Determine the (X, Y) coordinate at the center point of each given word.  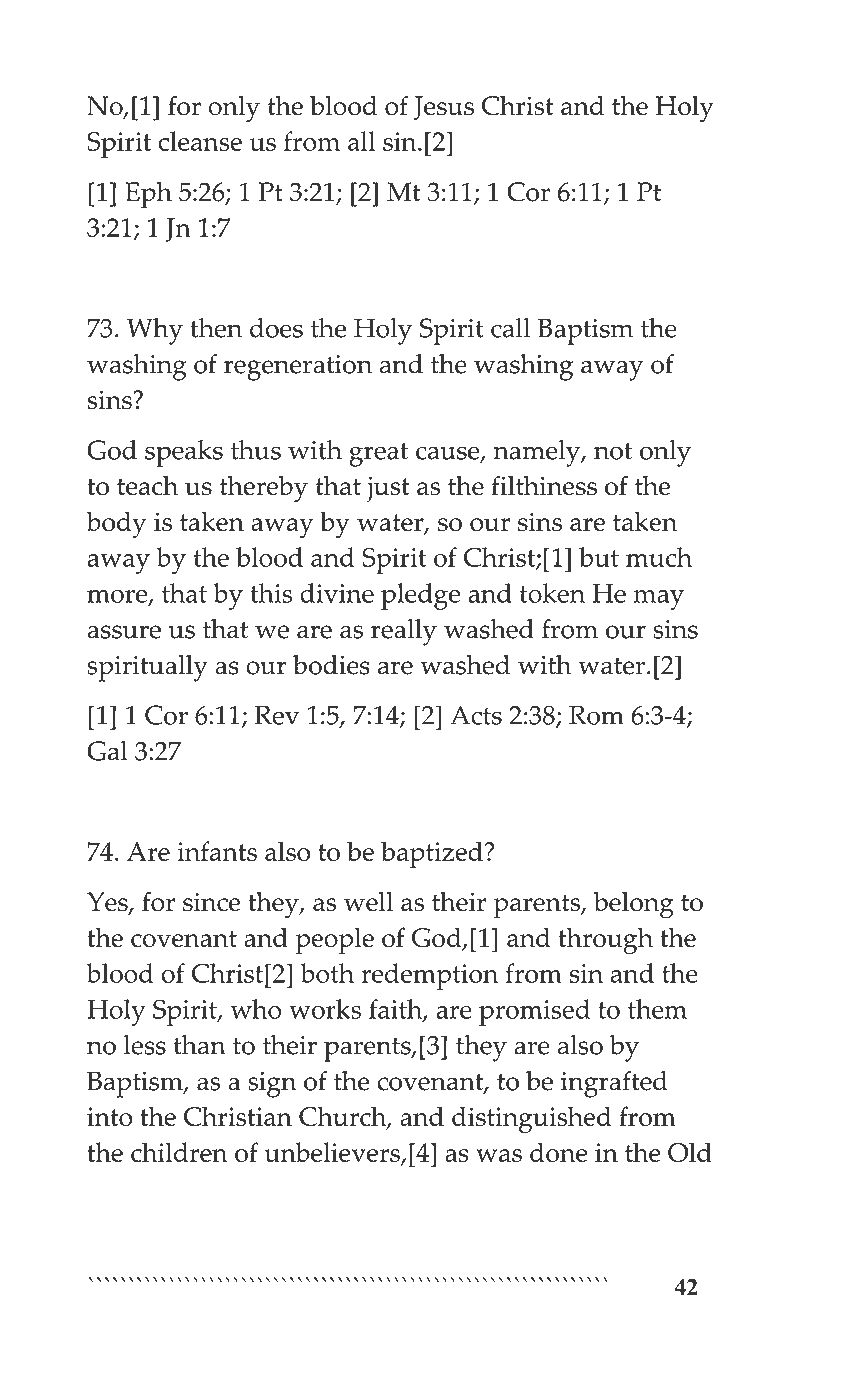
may (658, 600)
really (404, 632)
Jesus (444, 108)
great (378, 455)
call (510, 328)
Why (155, 331)
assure (124, 632)
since (211, 902)
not (613, 451)
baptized (432, 854)
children (179, 1152)
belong (634, 905)
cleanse (200, 141)
